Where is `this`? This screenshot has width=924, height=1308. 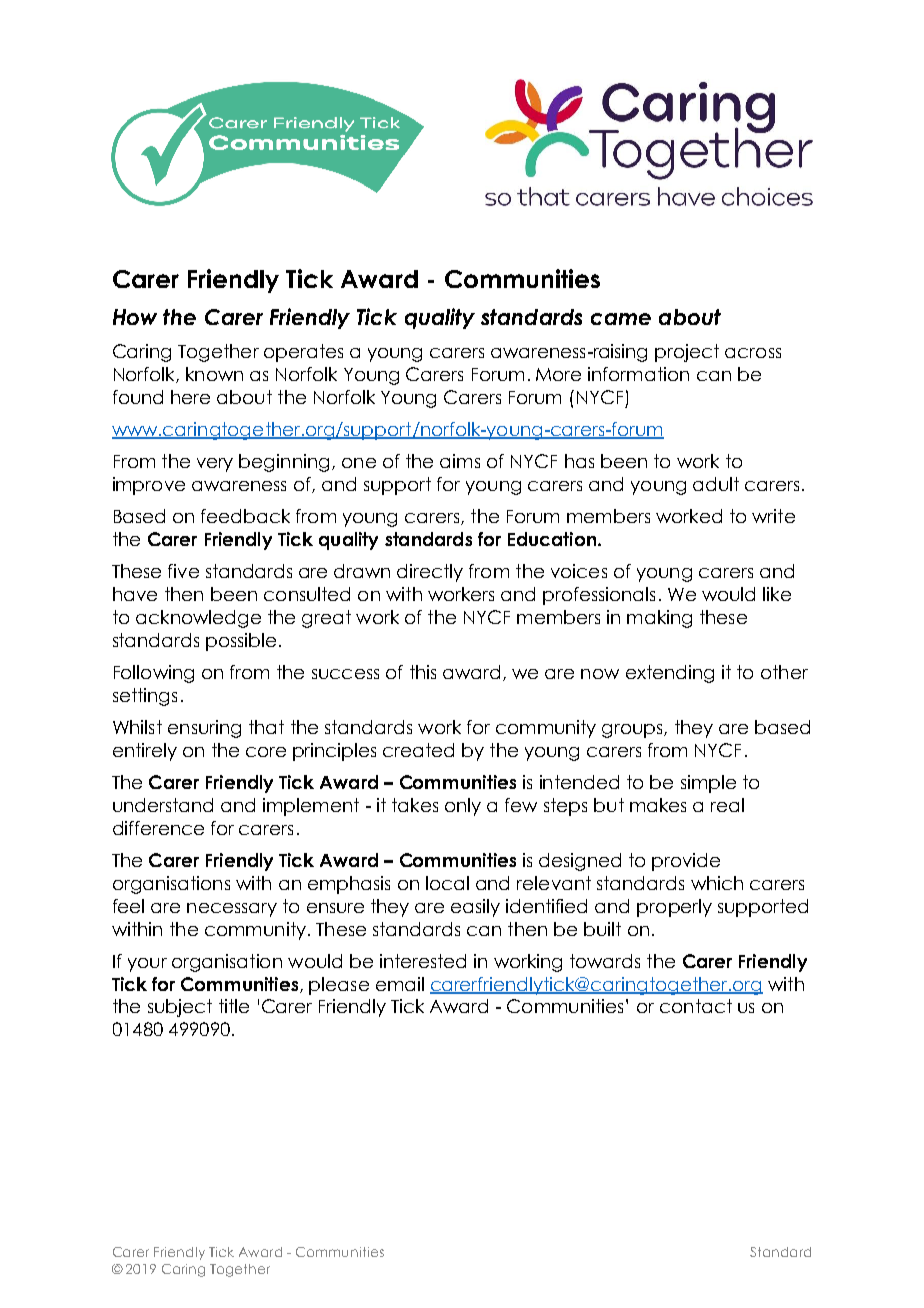 this is located at coordinates (423, 672).
